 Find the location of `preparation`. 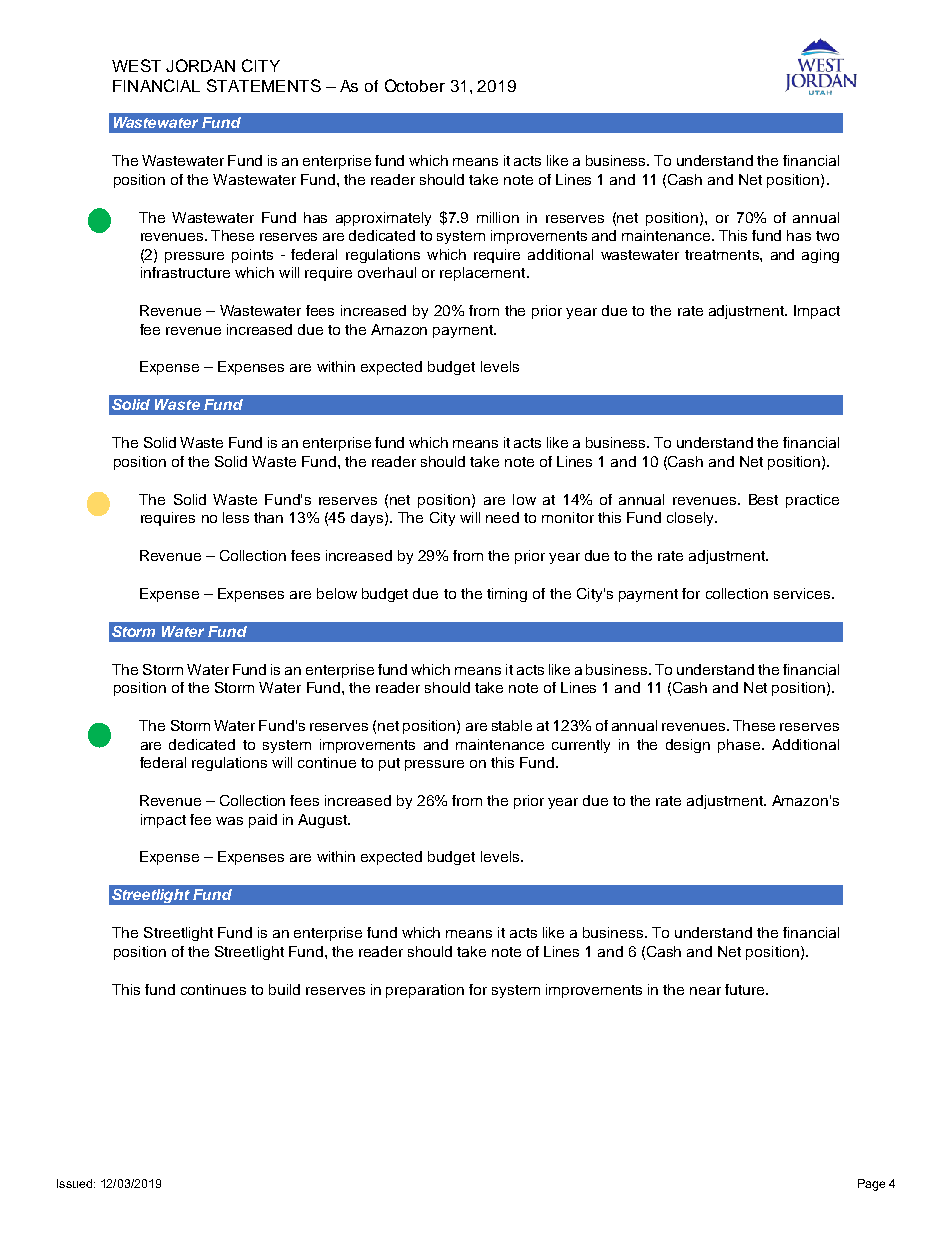

preparation is located at coordinates (425, 991).
